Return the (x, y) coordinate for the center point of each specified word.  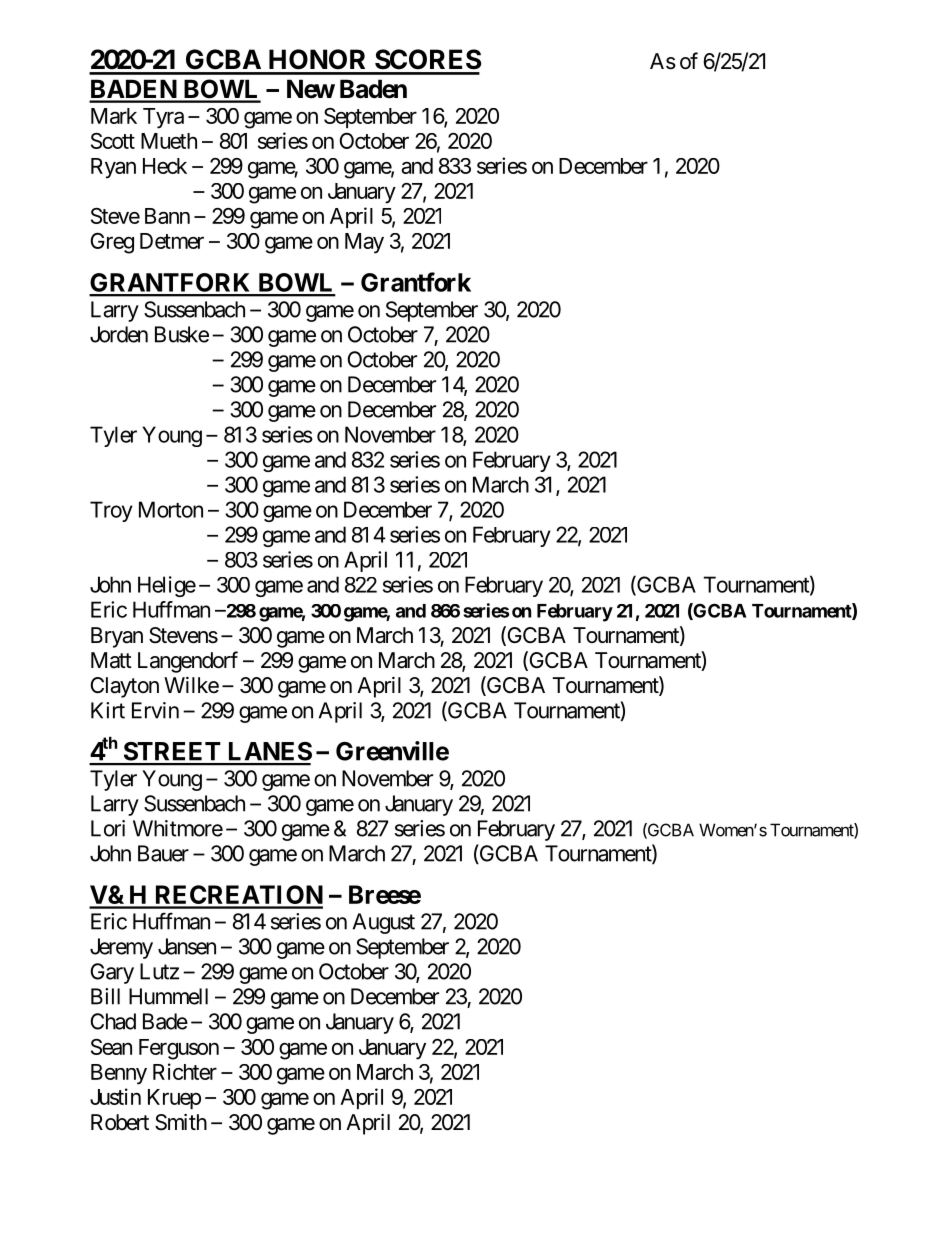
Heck (165, 166)
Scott (113, 140)
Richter (185, 1071)
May (364, 243)
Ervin (155, 710)
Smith (181, 1122)
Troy (111, 511)
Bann (167, 216)
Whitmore (178, 828)
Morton (171, 509)
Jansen (187, 946)
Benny (119, 1074)
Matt (111, 660)
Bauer (163, 853)
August (384, 923)
